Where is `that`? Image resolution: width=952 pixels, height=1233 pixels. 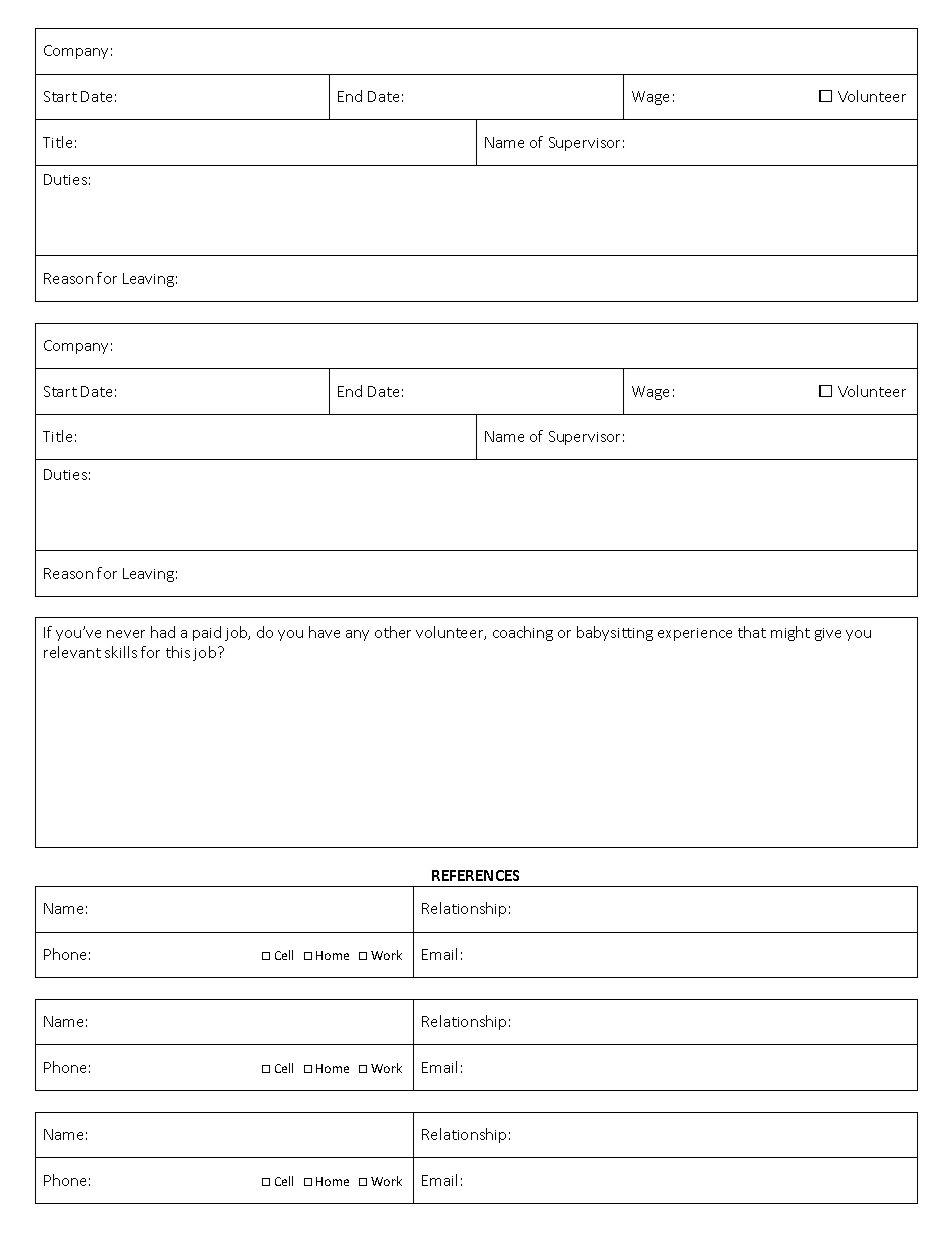
that is located at coordinates (752, 632).
